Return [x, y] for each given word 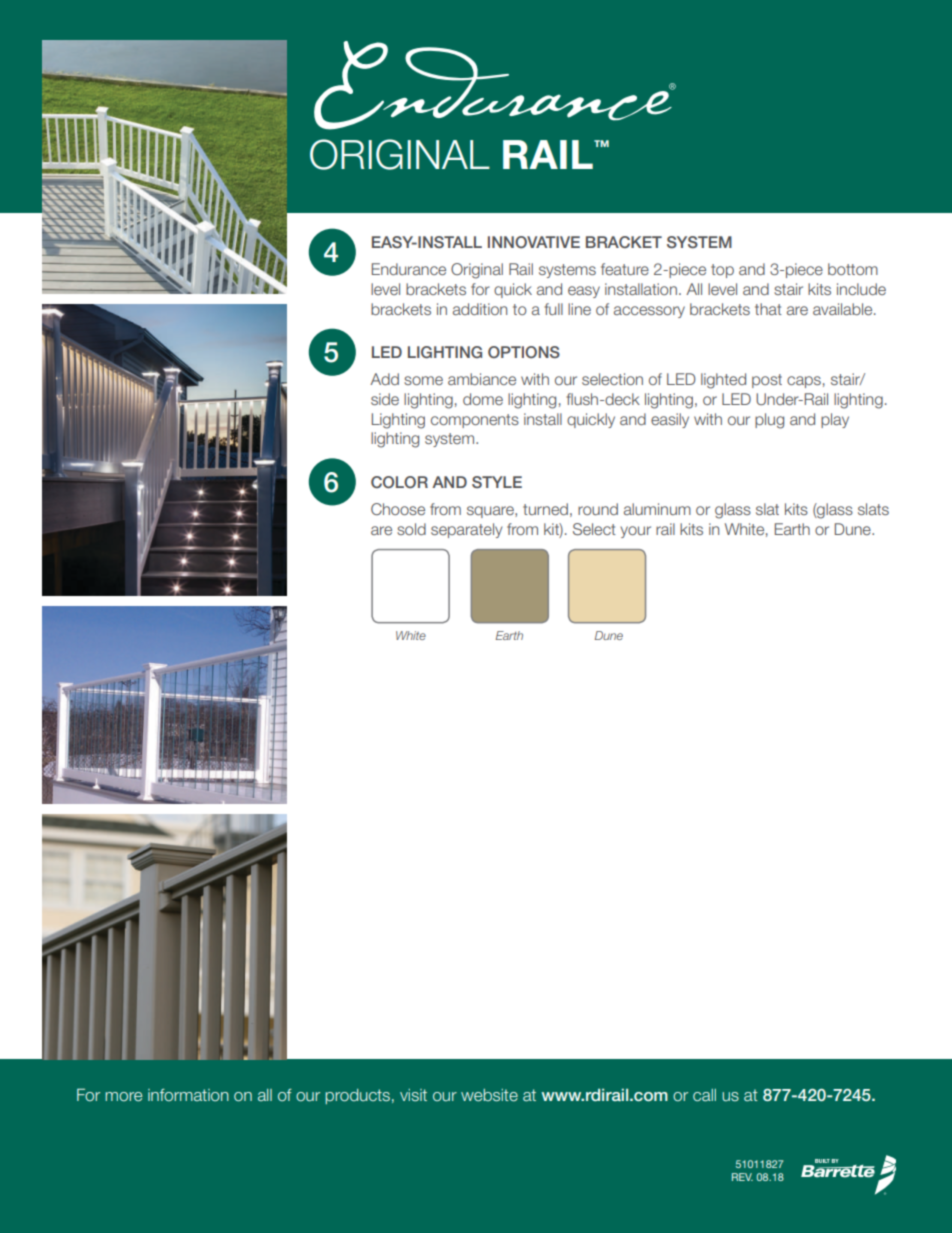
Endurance [409, 269]
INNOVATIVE [534, 242]
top [722, 271]
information [188, 1095]
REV [742, 1177]
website [489, 1095]
